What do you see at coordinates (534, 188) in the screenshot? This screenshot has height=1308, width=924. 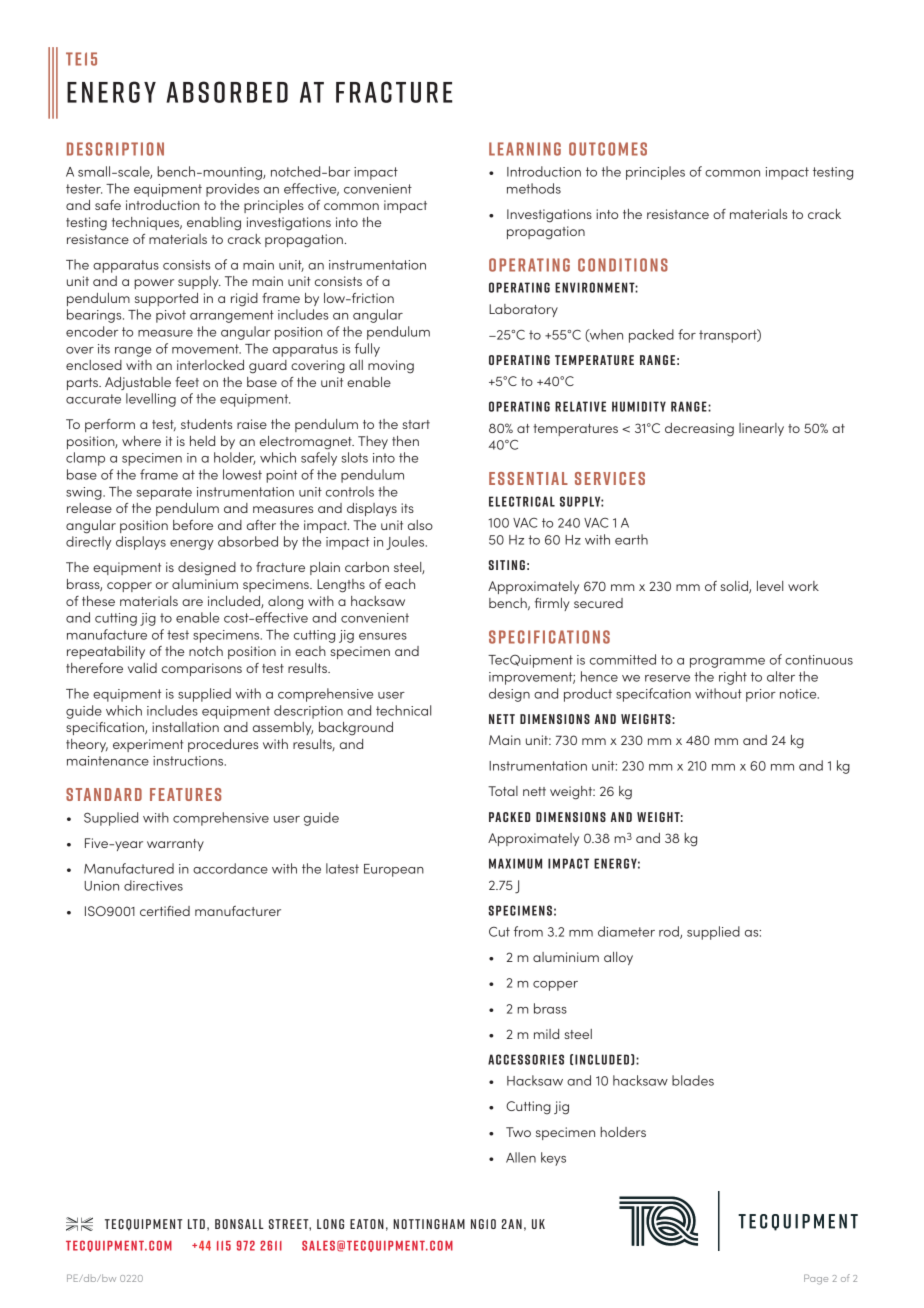 I see `methods` at bounding box center [534, 188].
